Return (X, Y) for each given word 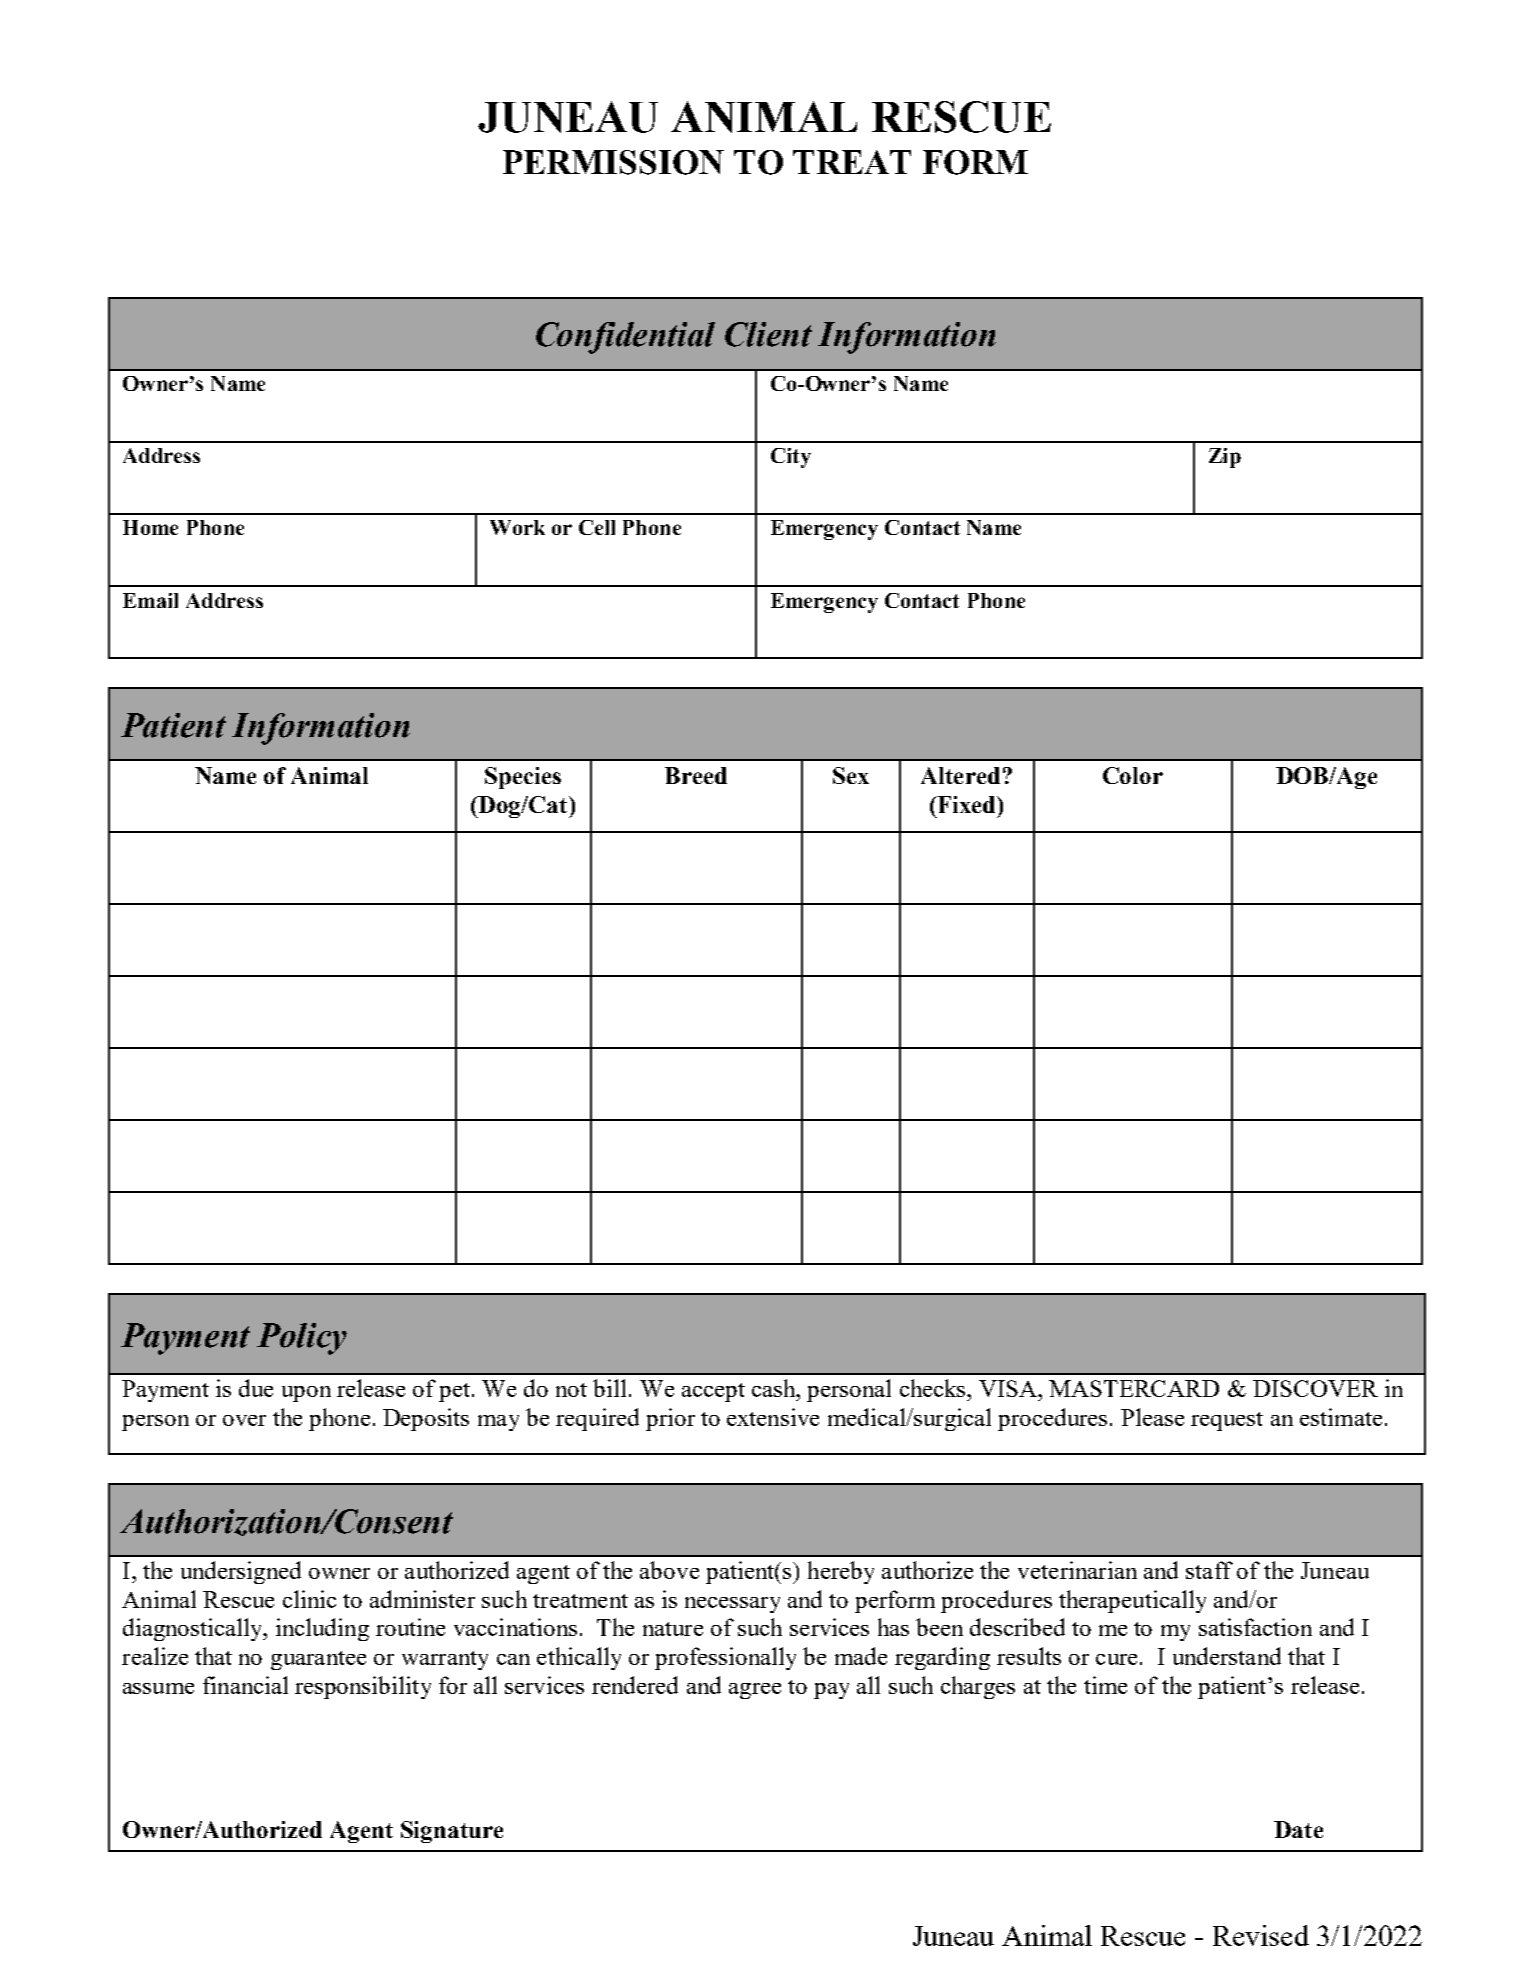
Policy (302, 1339)
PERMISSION (613, 162)
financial (245, 1685)
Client (768, 334)
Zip (1225, 458)
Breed (696, 775)
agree (755, 1691)
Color (1133, 775)
